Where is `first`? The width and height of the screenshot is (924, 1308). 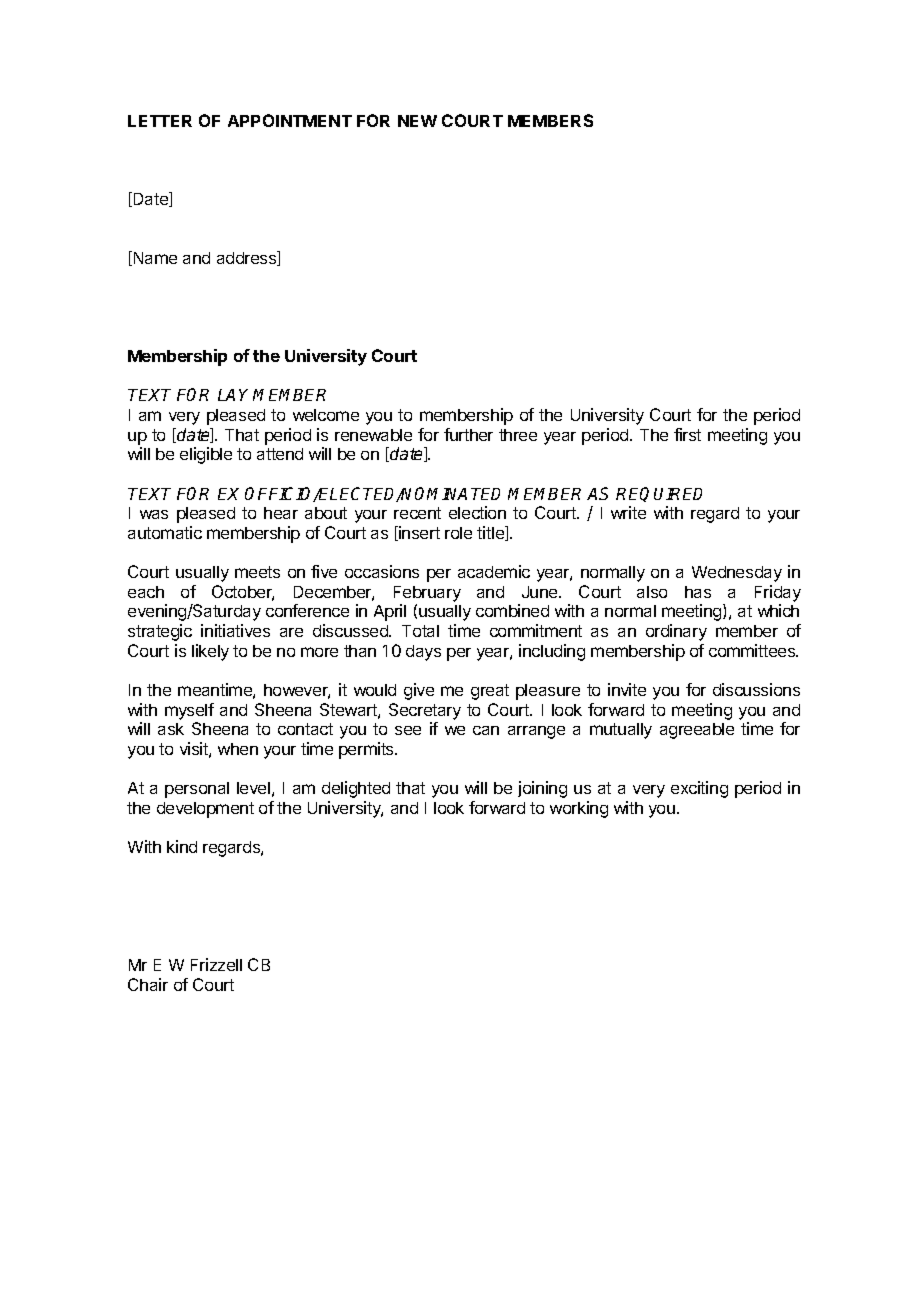 first is located at coordinates (687, 434).
